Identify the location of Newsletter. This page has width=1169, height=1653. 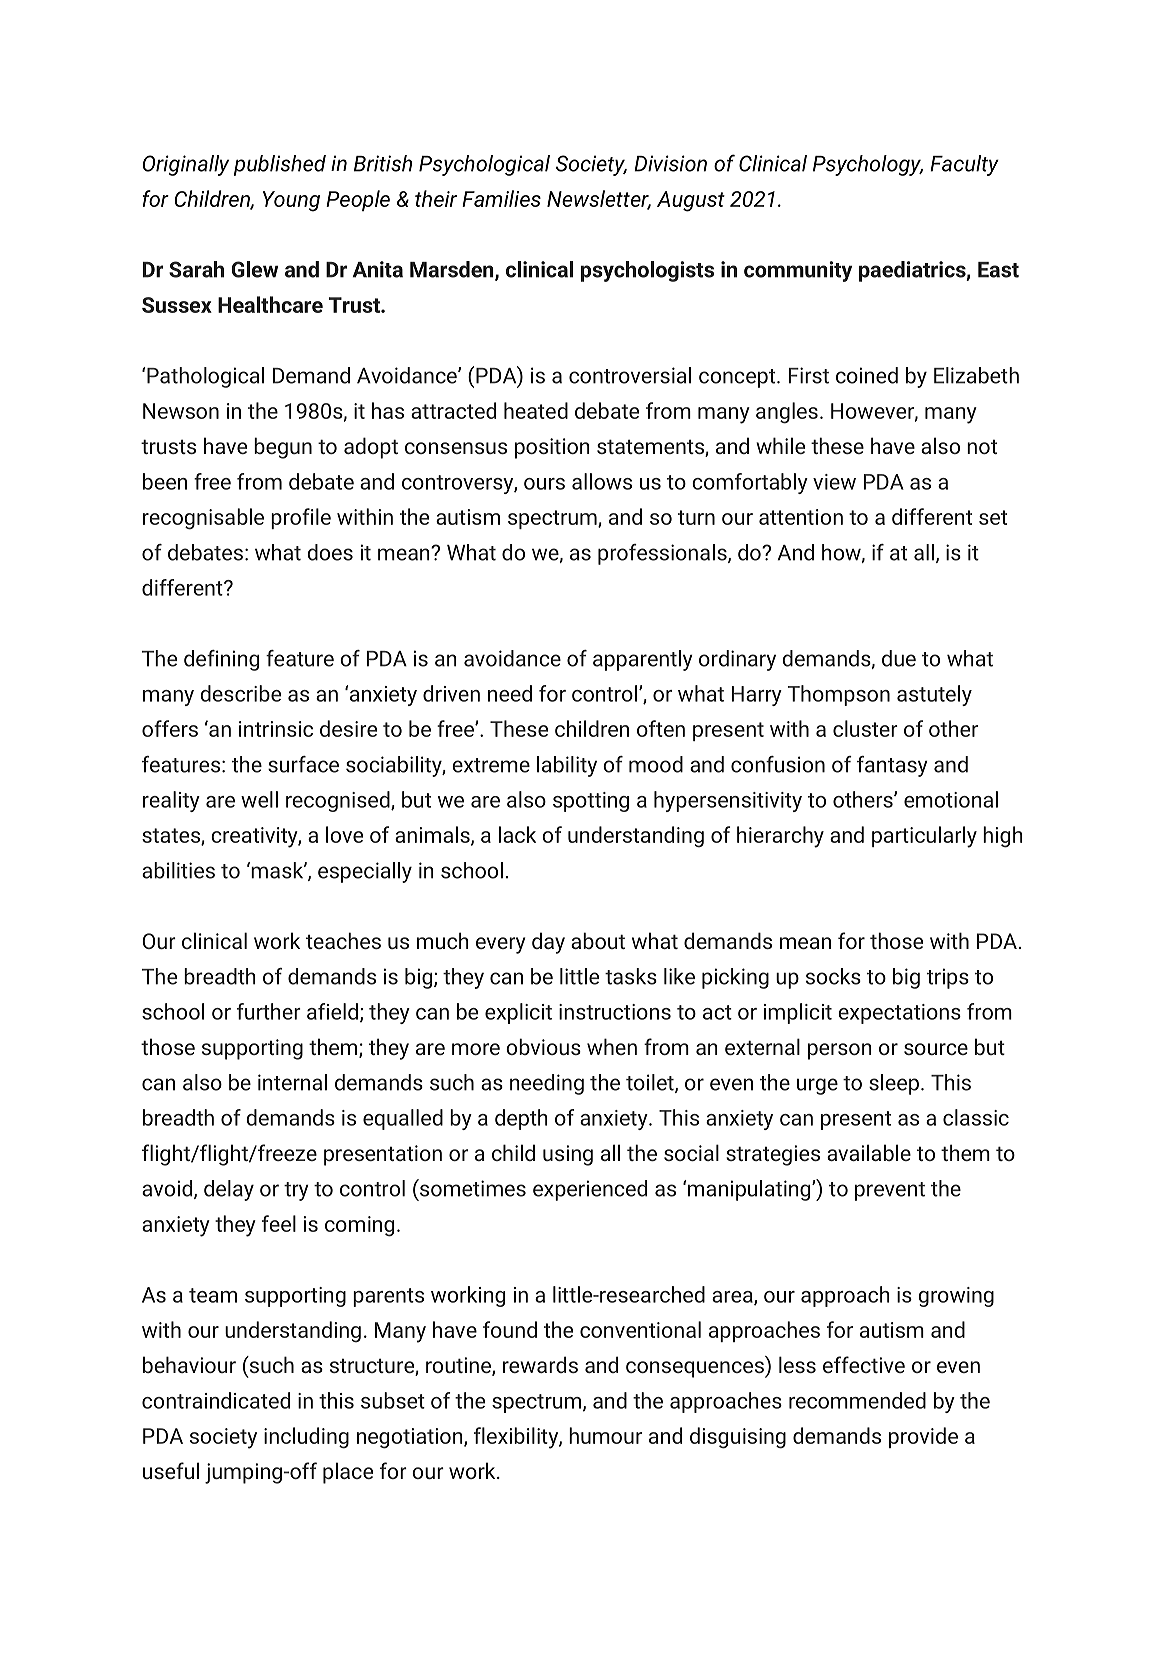
(599, 199).
